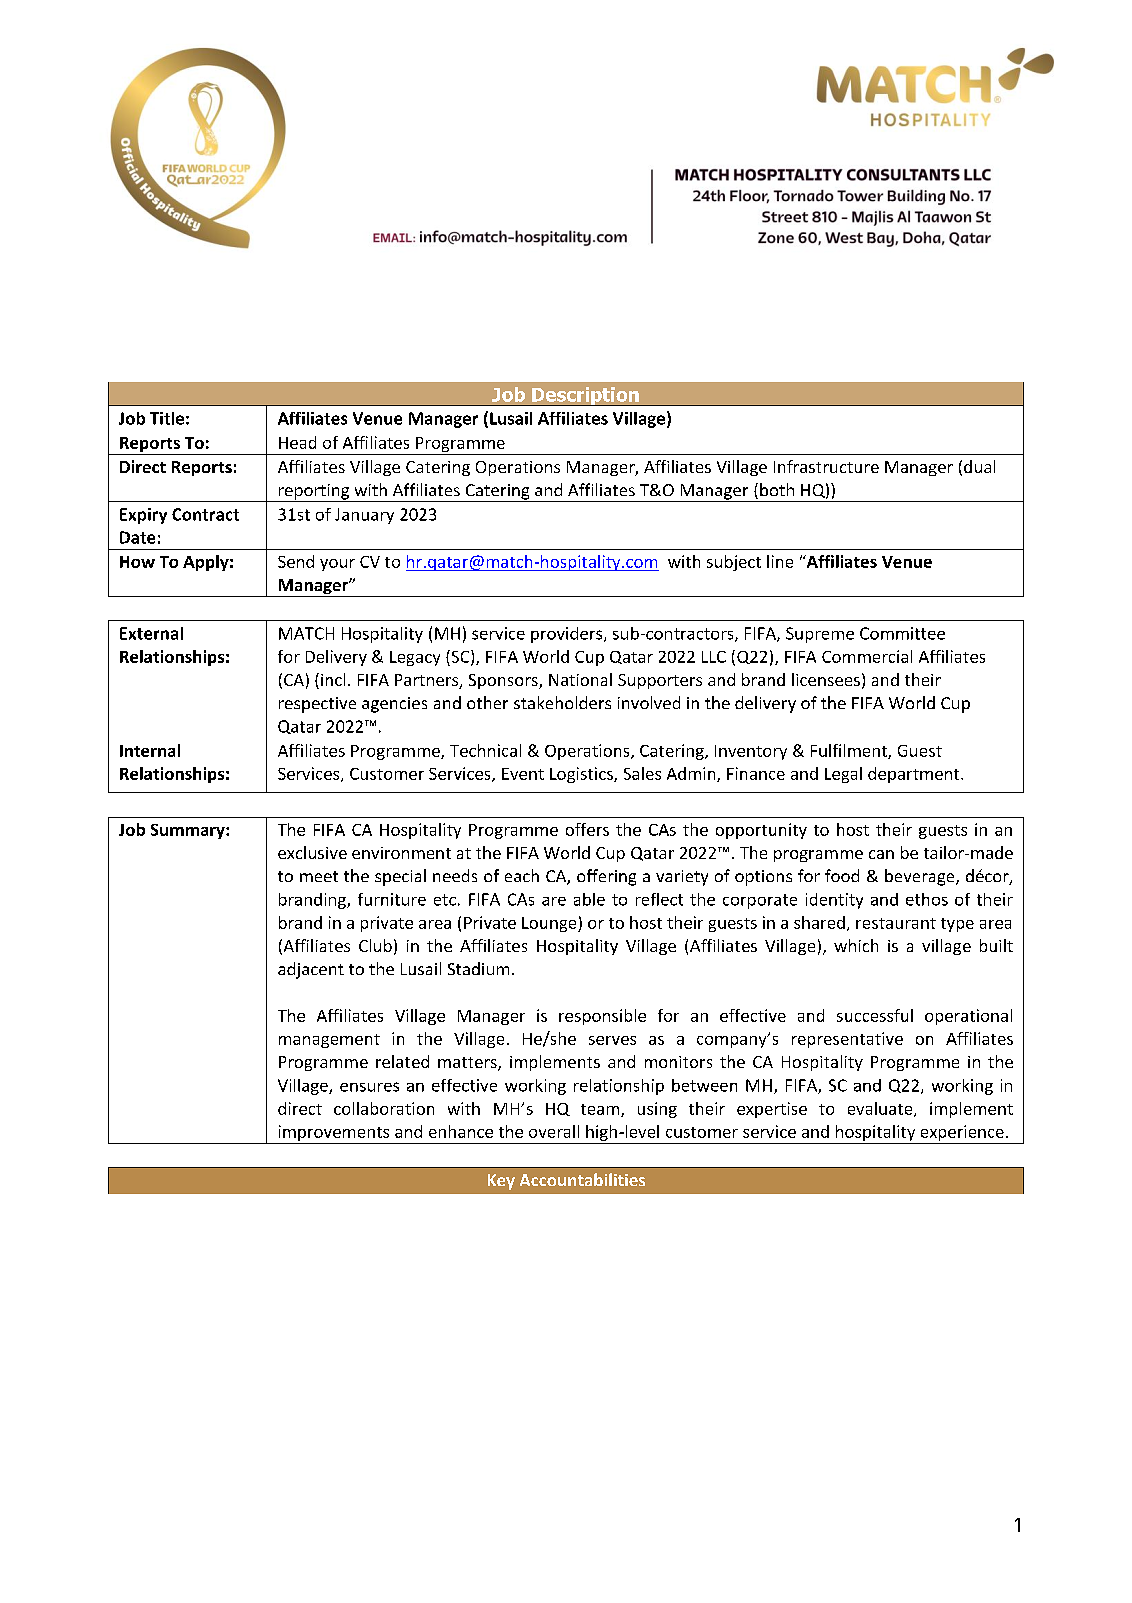 The width and height of the screenshot is (1132, 1603). What do you see at coordinates (297, 442) in the screenshot?
I see `Head` at bounding box center [297, 442].
